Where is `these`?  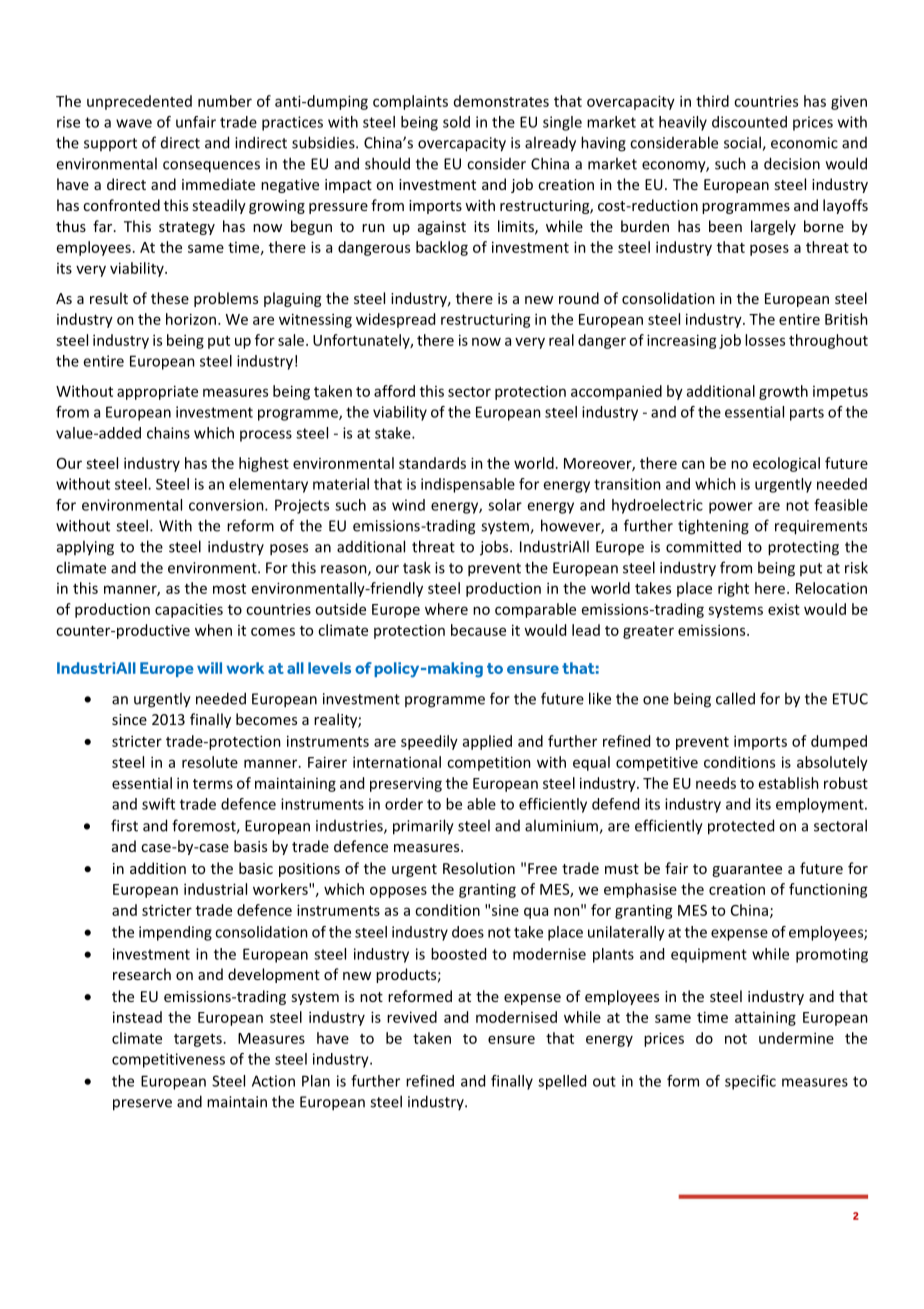
these is located at coordinates (170, 298).
